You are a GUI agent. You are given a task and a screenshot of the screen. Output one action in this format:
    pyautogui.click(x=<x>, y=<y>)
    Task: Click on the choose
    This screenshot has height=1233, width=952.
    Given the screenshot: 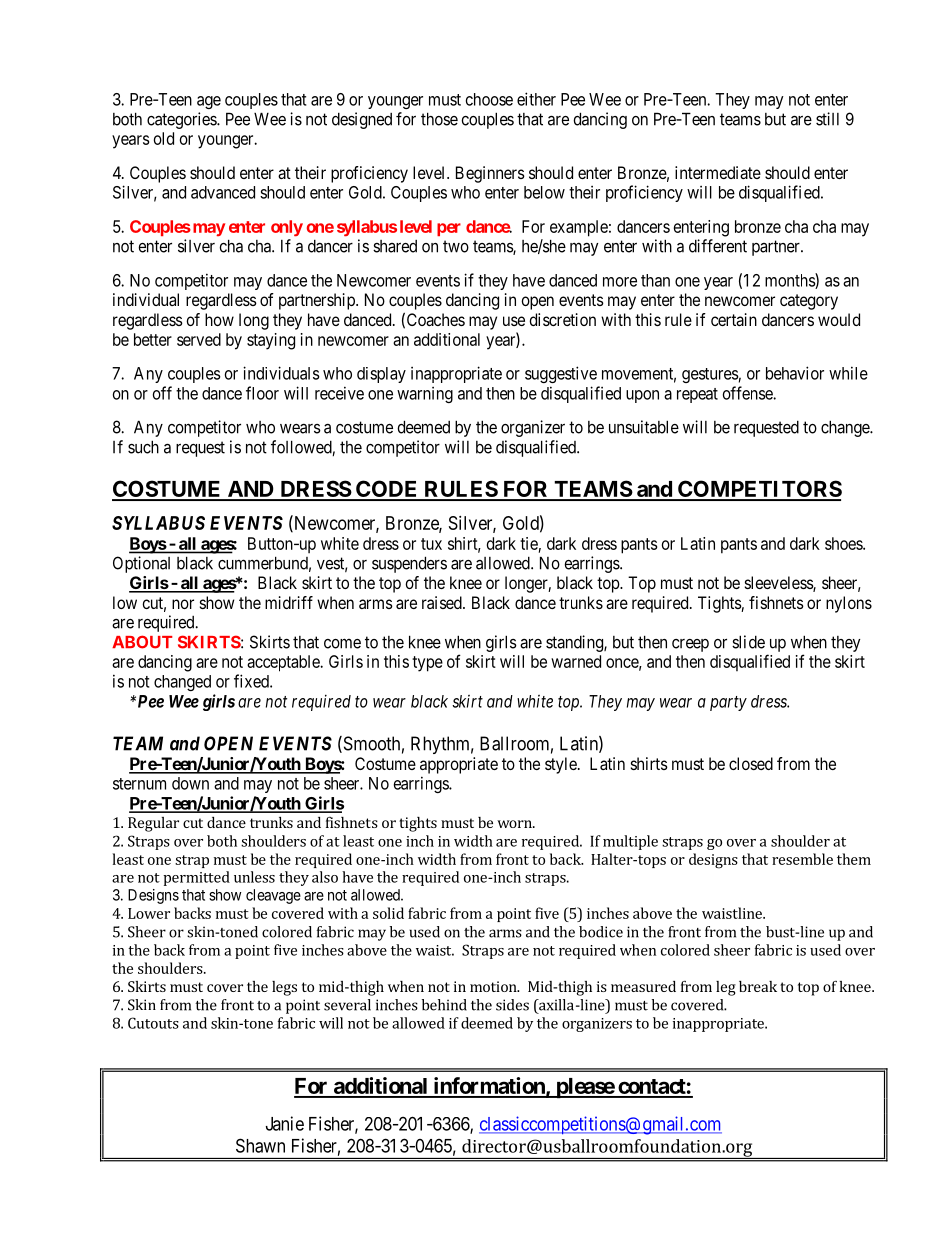 What is the action you would take?
    pyautogui.click(x=489, y=99)
